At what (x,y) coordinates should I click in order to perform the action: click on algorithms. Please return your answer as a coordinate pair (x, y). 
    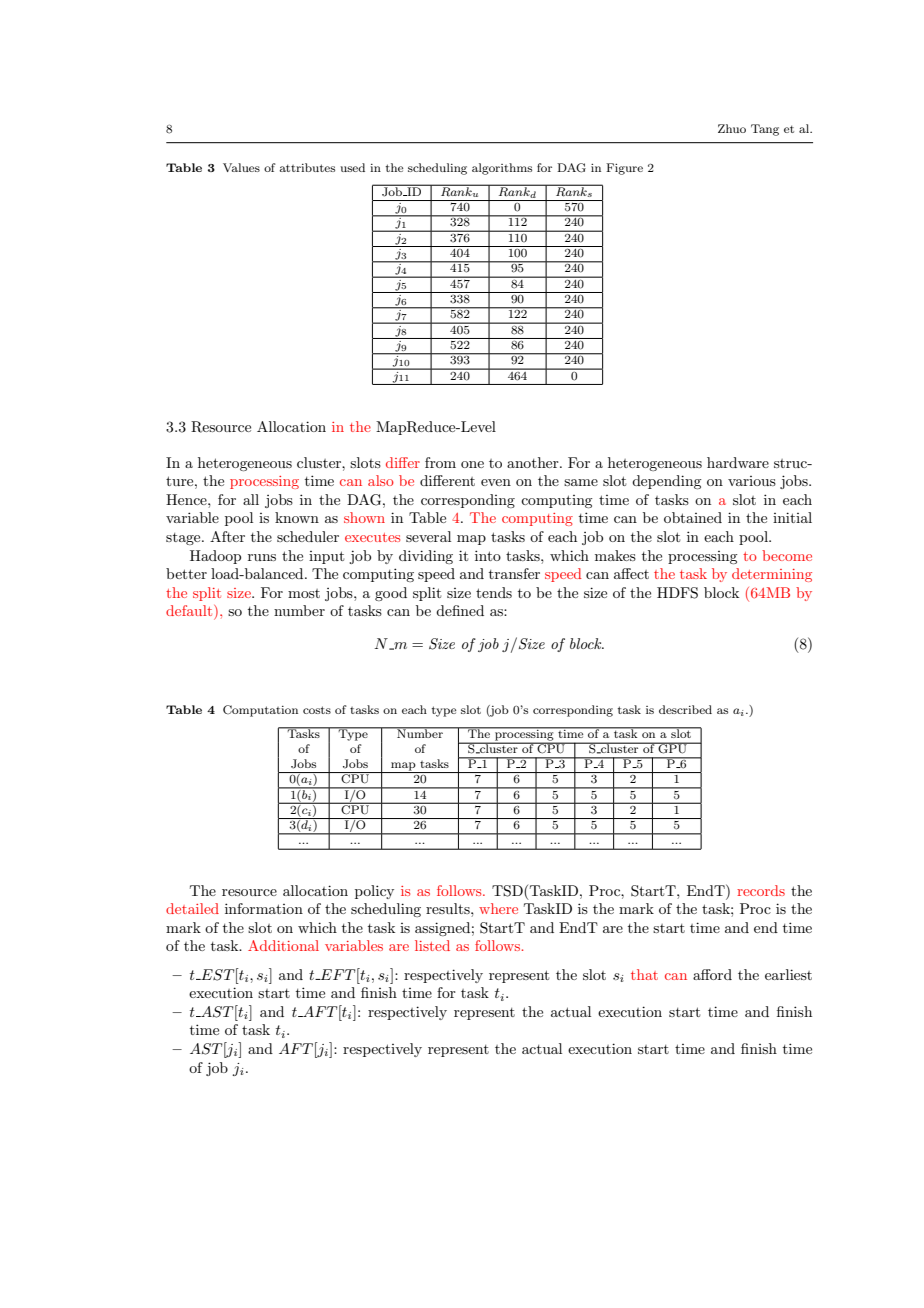
    Looking at the image, I should click on (502, 169).
